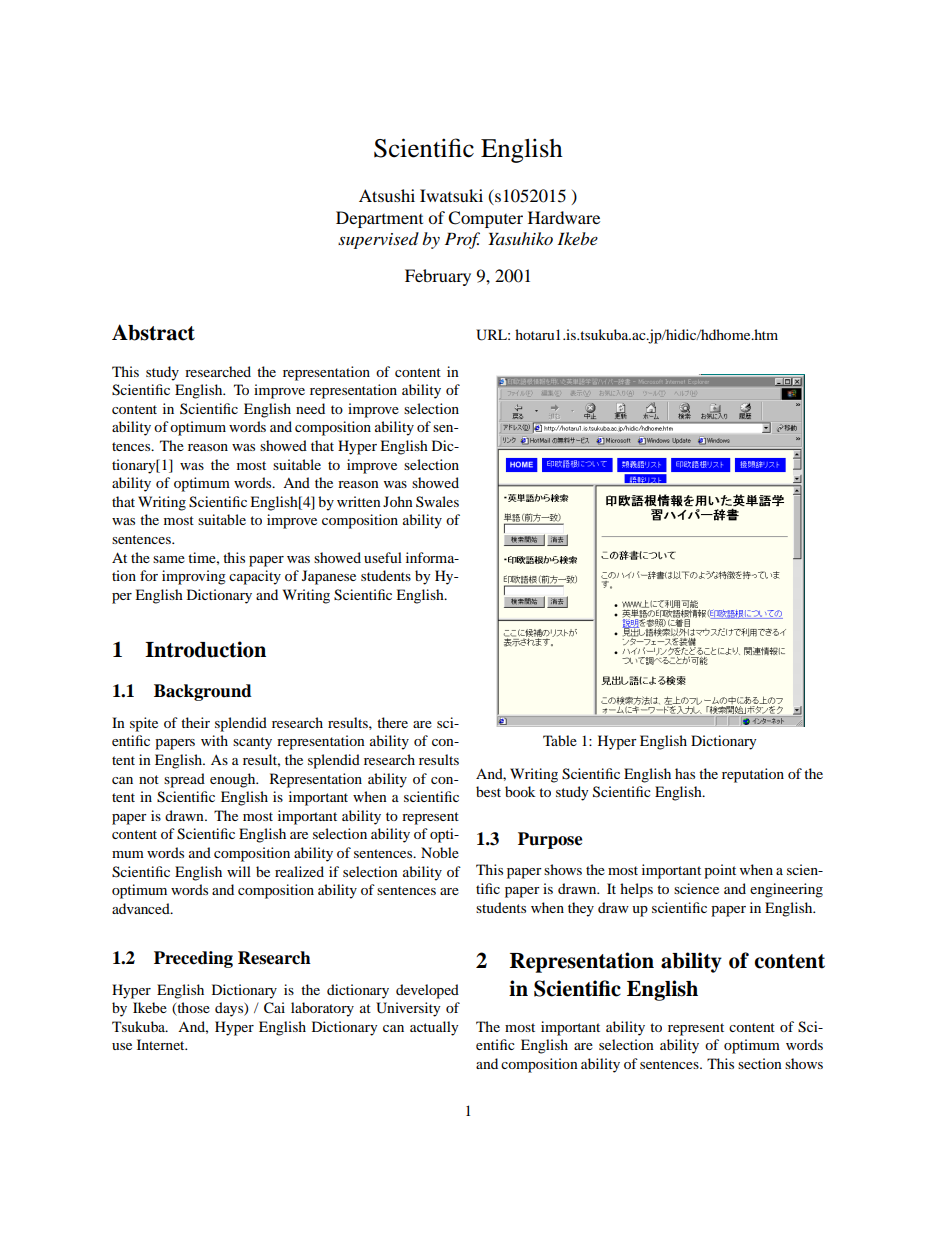  What do you see at coordinates (169, 559) in the page?
I see `same` at bounding box center [169, 559].
